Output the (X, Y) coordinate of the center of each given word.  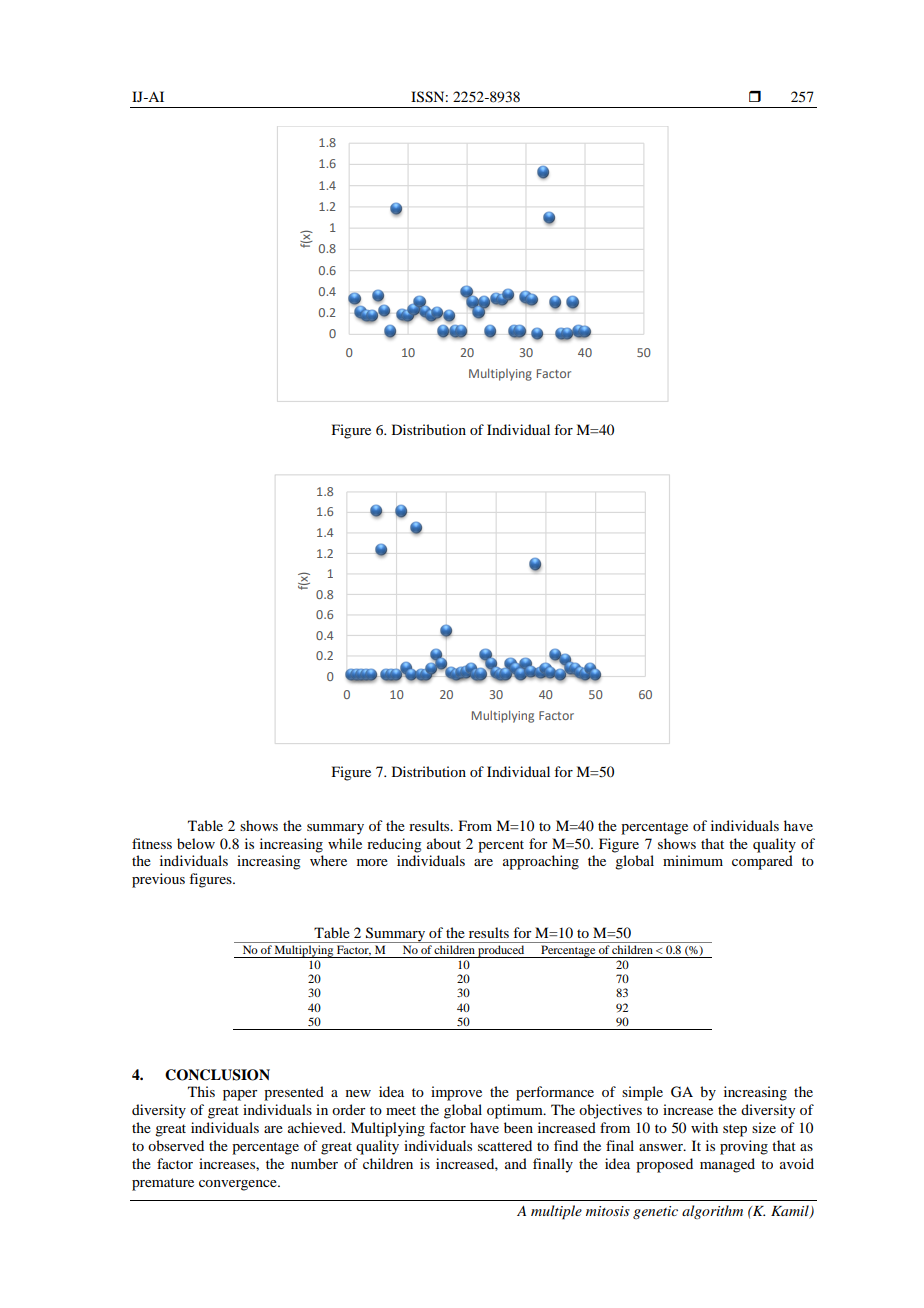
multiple (556, 1212)
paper (240, 1095)
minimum (693, 860)
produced (501, 951)
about (444, 843)
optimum (516, 1111)
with (704, 1127)
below (196, 843)
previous (158, 880)
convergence (239, 1185)
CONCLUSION (217, 1075)
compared (762, 862)
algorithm (712, 1212)
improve (456, 1093)
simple (642, 1093)
